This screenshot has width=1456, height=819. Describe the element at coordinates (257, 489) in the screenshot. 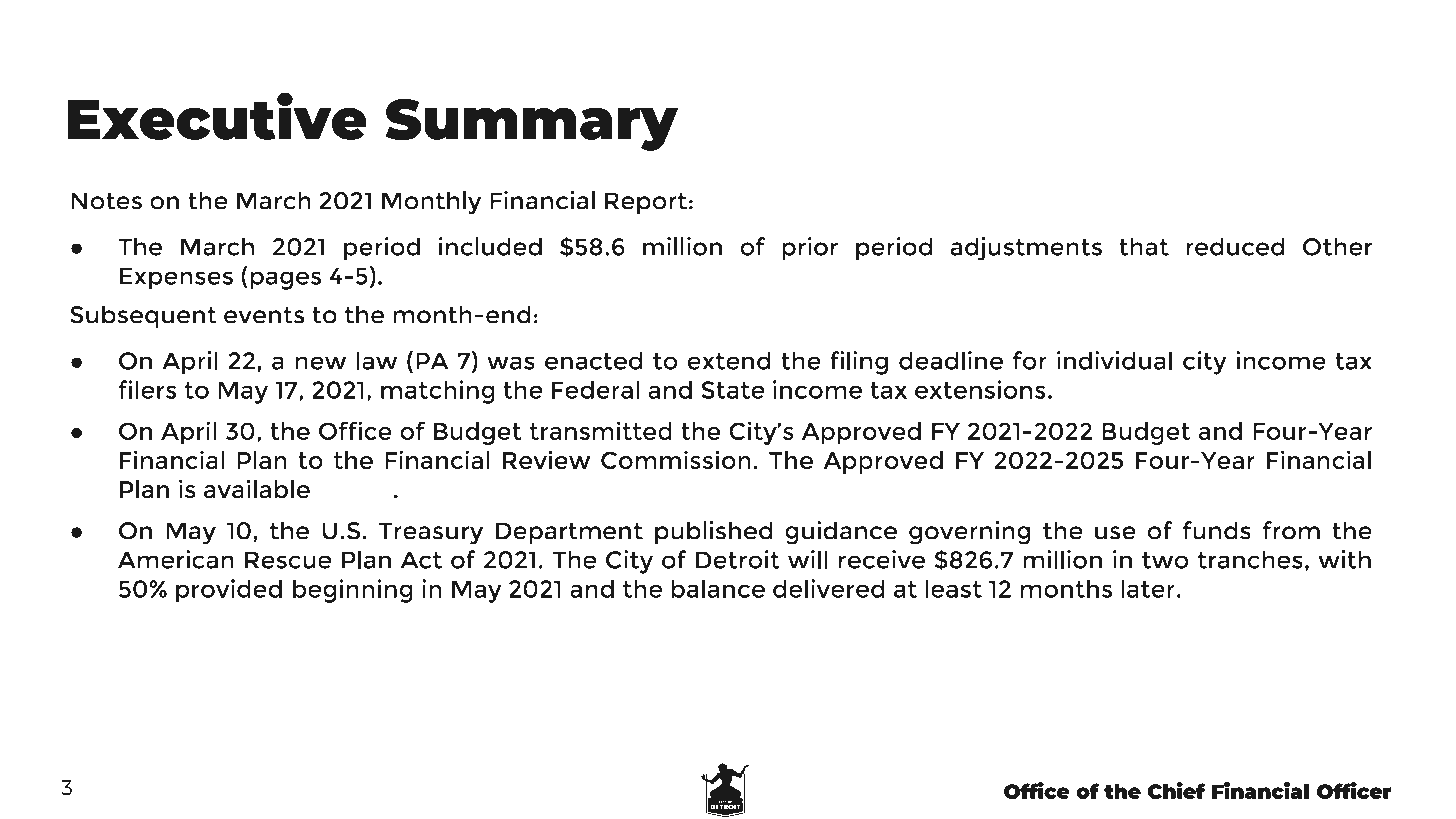

I see `available` at that location.
